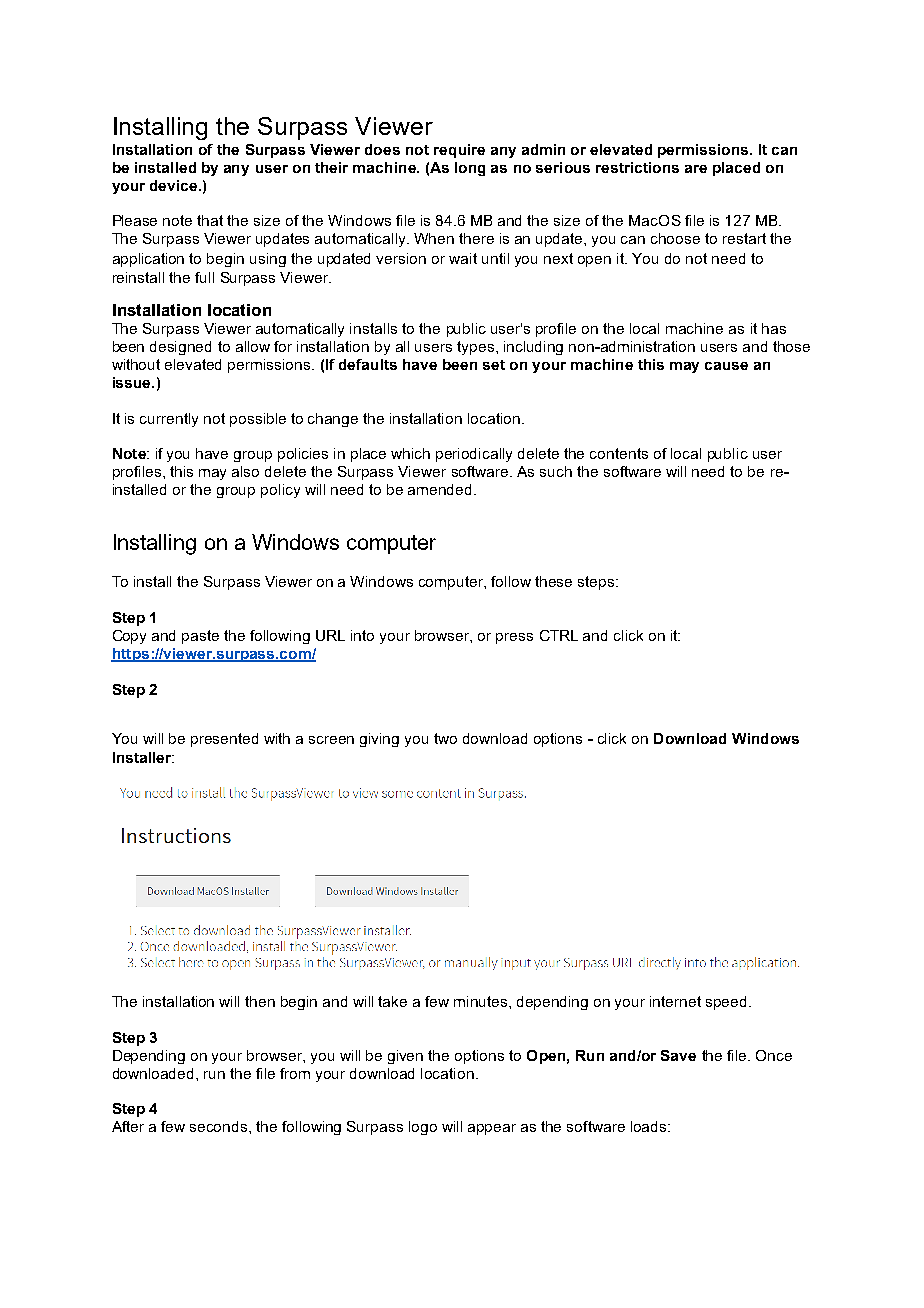 Image resolution: width=924 pixels, height=1308 pixels. What do you see at coordinates (220, 1126) in the page?
I see `seconds` at bounding box center [220, 1126].
